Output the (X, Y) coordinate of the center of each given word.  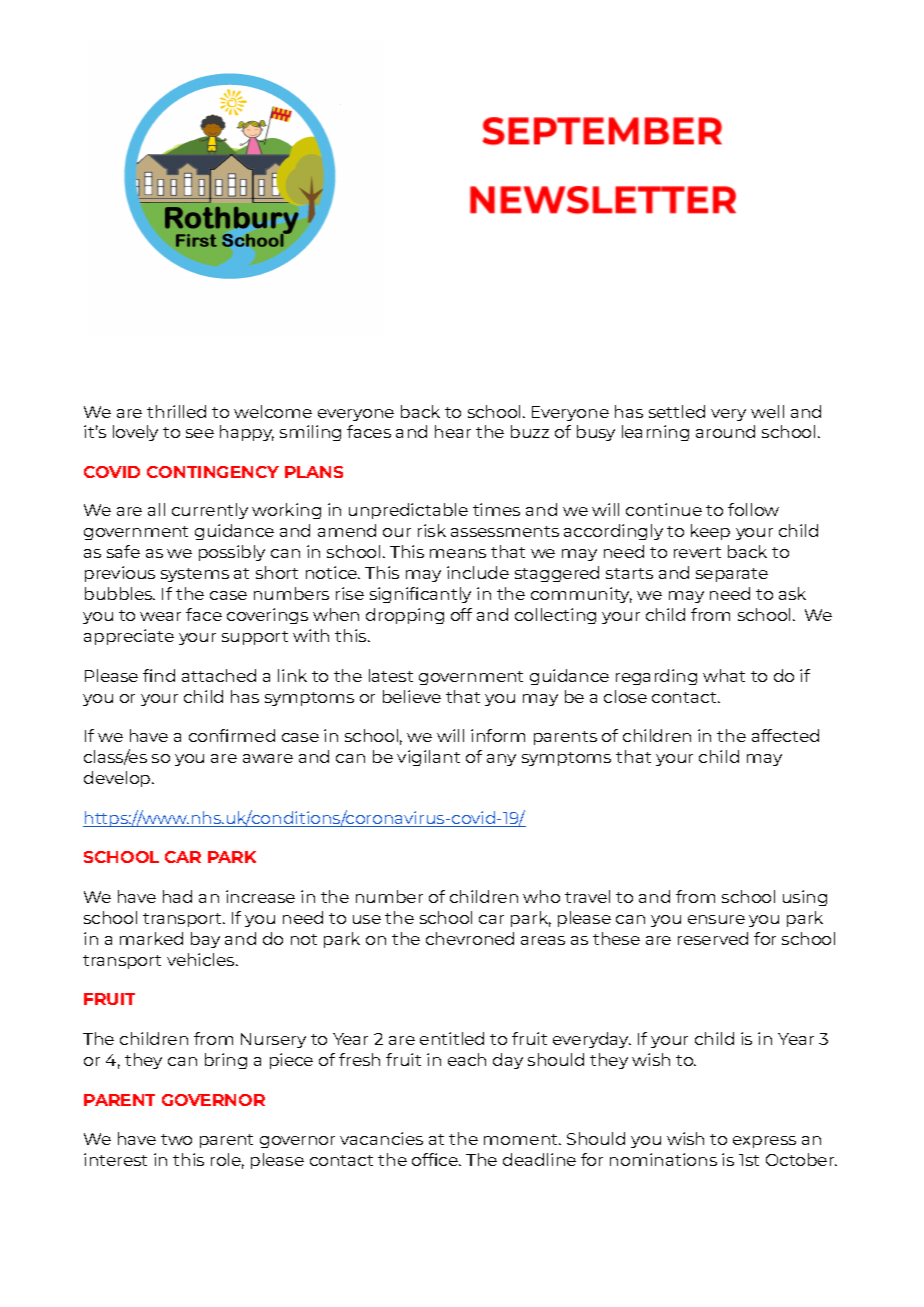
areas (543, 940)
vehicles (202, 959)
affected (785, 735)
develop (118, 779)
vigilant (428, 758)
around (725, 431)
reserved (713, 938)
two (176, 1139)
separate (732, 575)
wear (160, 616)
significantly (420, 595)
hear (453, 431)
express (764, 1142)
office (436, 1159)
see (200, 433)
